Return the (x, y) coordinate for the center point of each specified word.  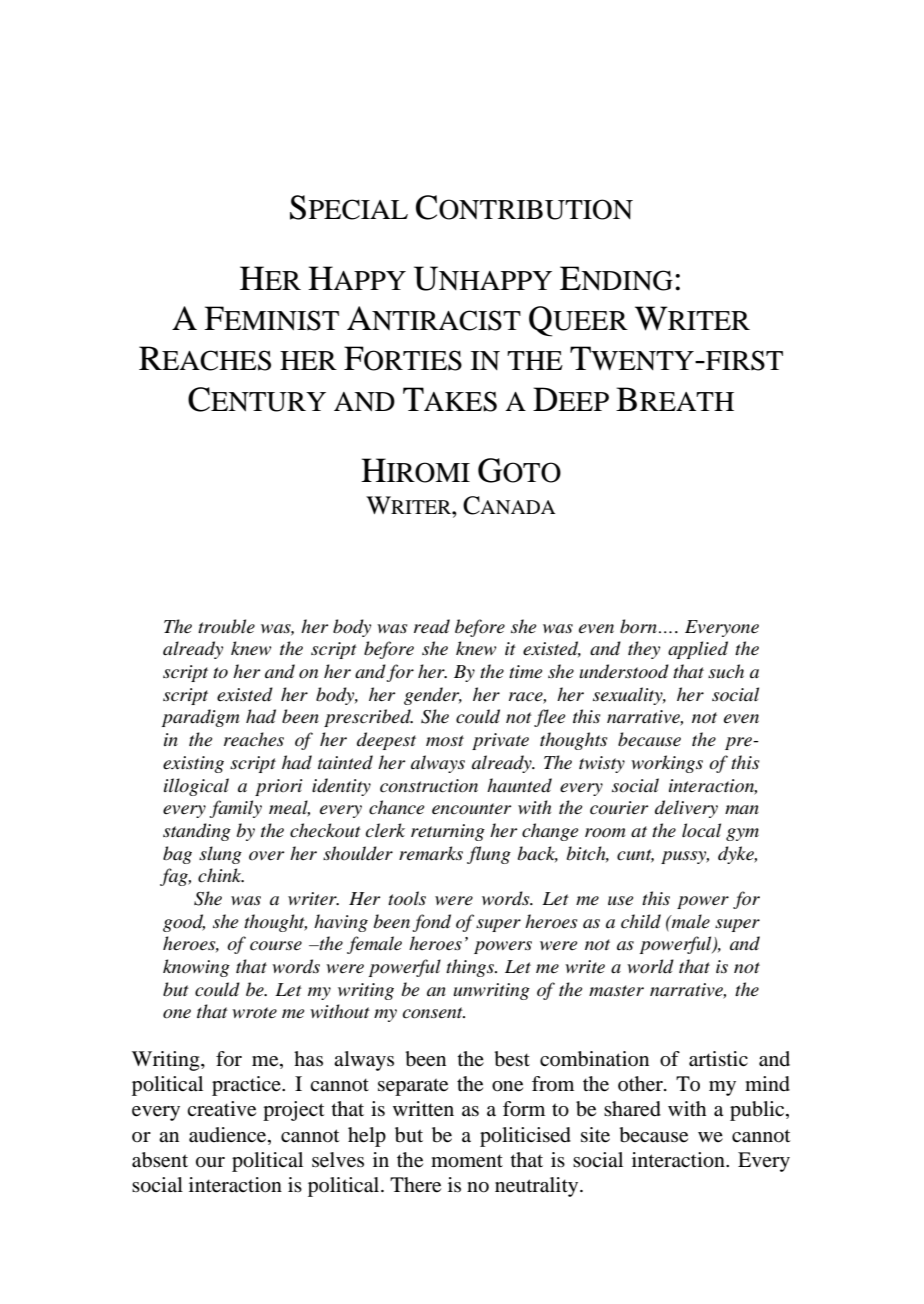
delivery (686, 809)
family (235, 809)
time (525, 671)
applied (698, 650)
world (650, 966)
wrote (254, 1013)
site (595, 1135)
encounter (471, 809)
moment (467, 1161)
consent (434, 1013)
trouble (226, 626)
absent (160, 1160)
